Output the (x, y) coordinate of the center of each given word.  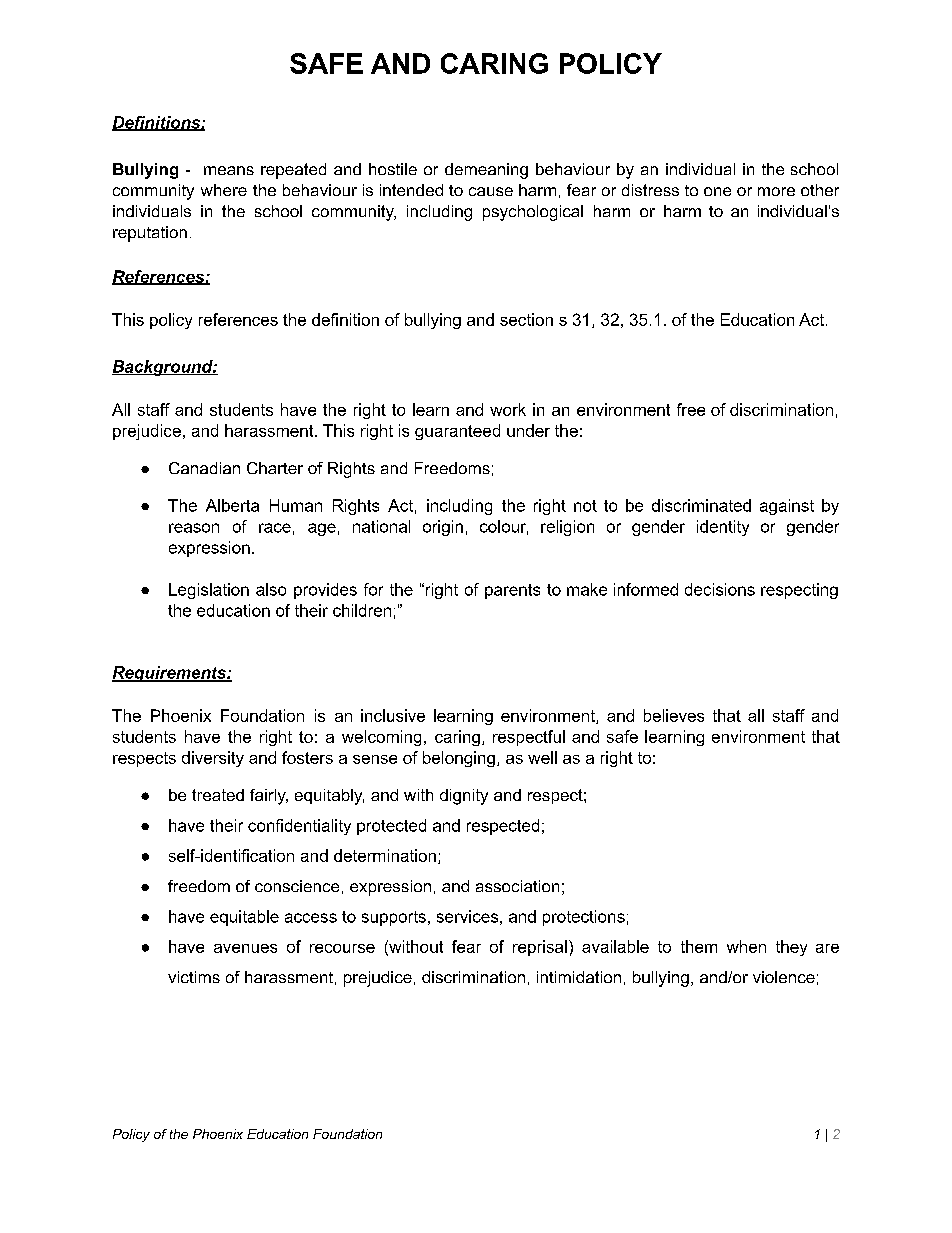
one (717, 191)
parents (512, 591)
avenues (245, 948)
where (224, 190)
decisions (720, 589)
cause (491, 191)
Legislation (209, 591)
